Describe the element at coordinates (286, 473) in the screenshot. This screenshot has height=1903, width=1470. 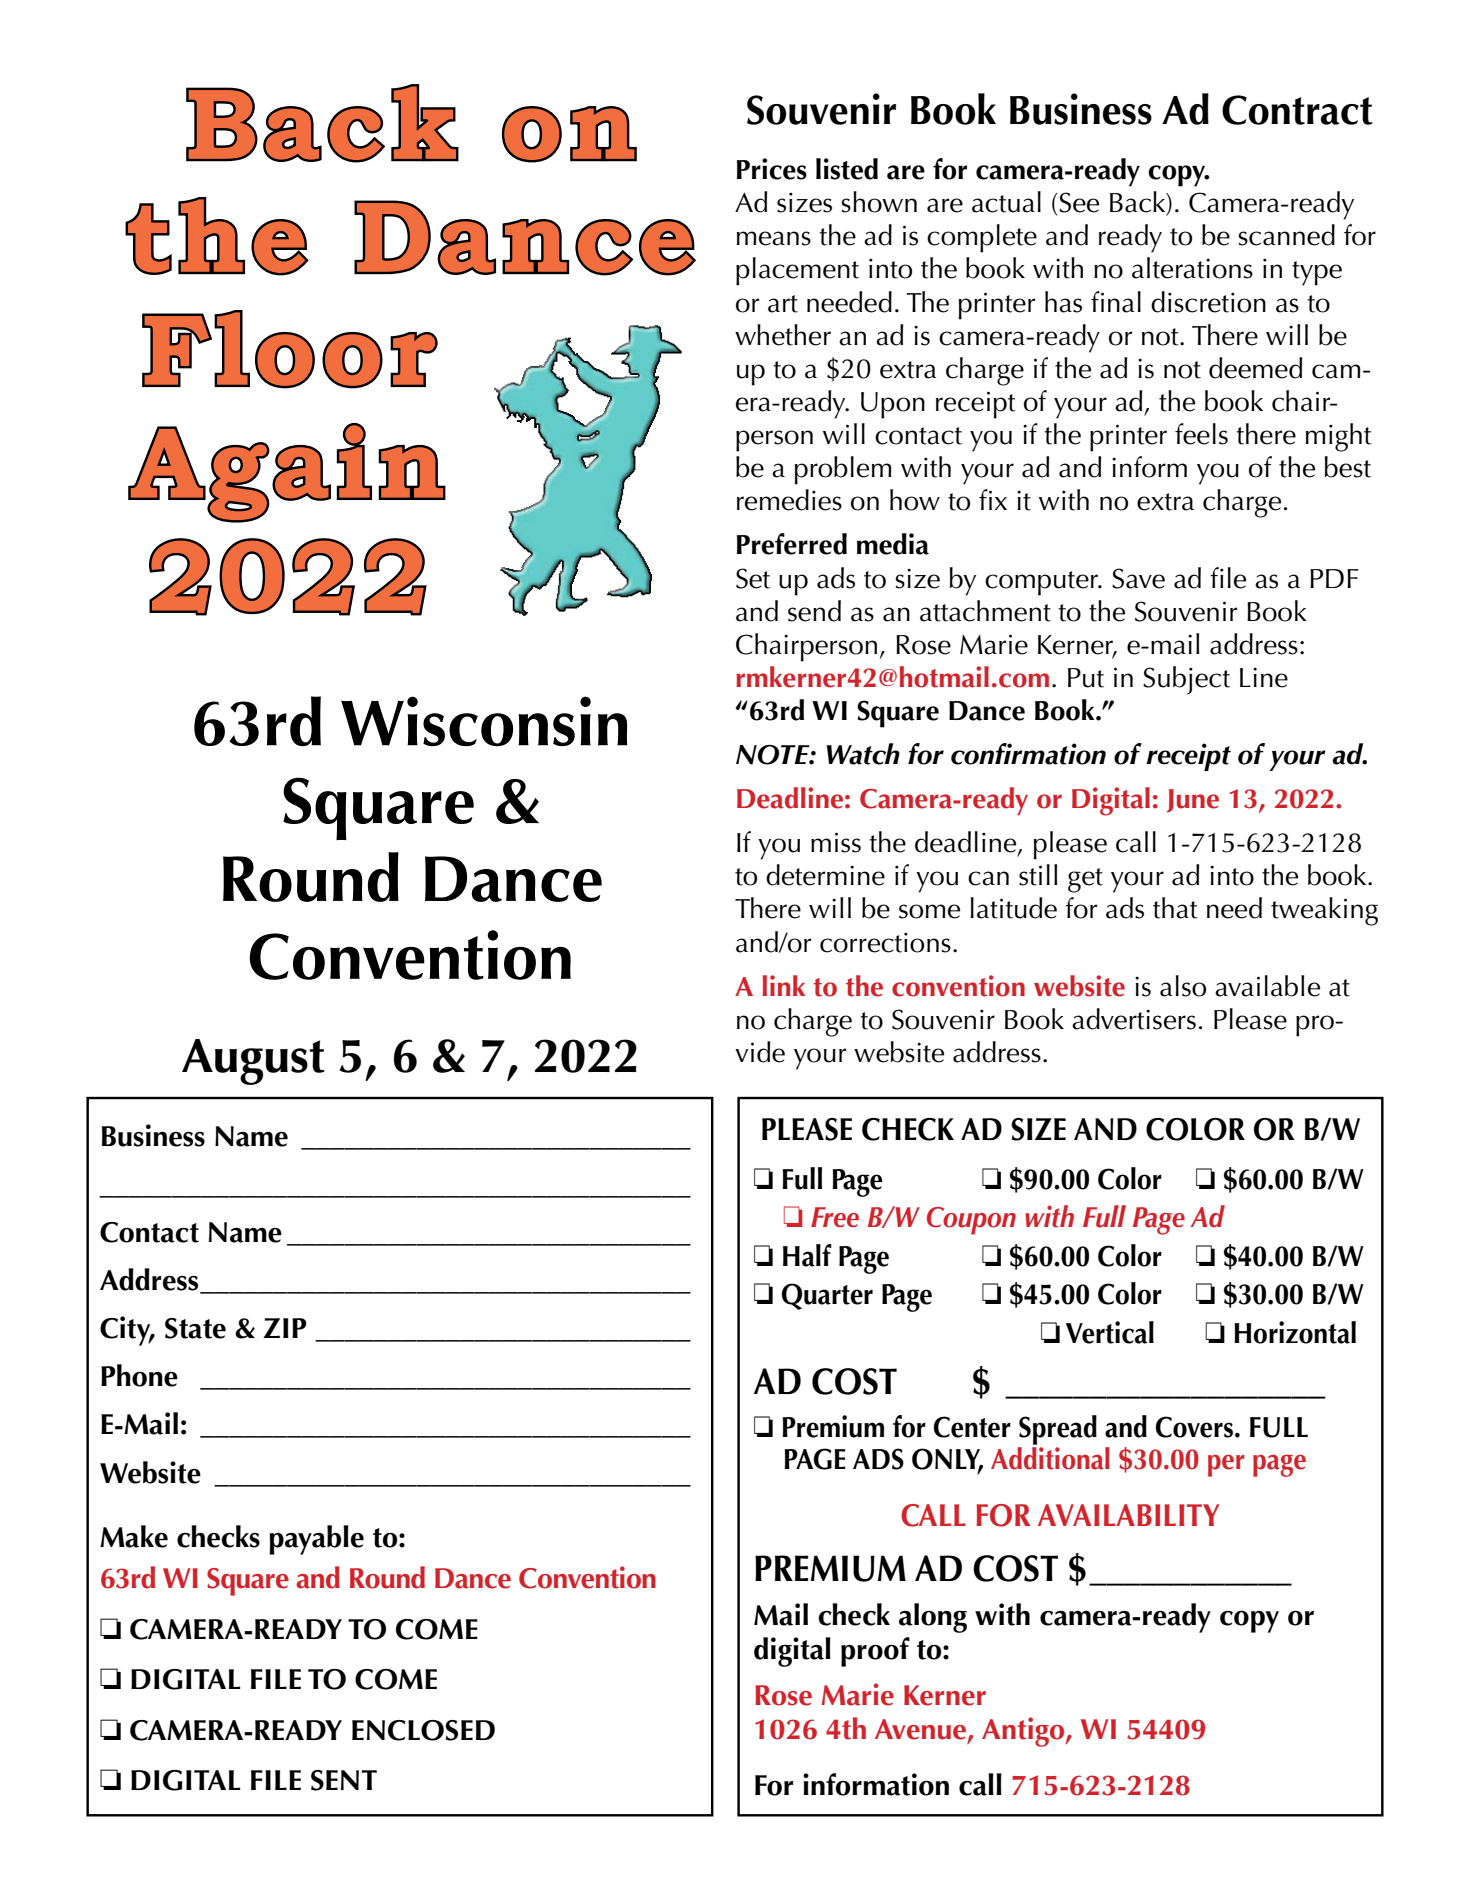
I see `Again` at that location.
